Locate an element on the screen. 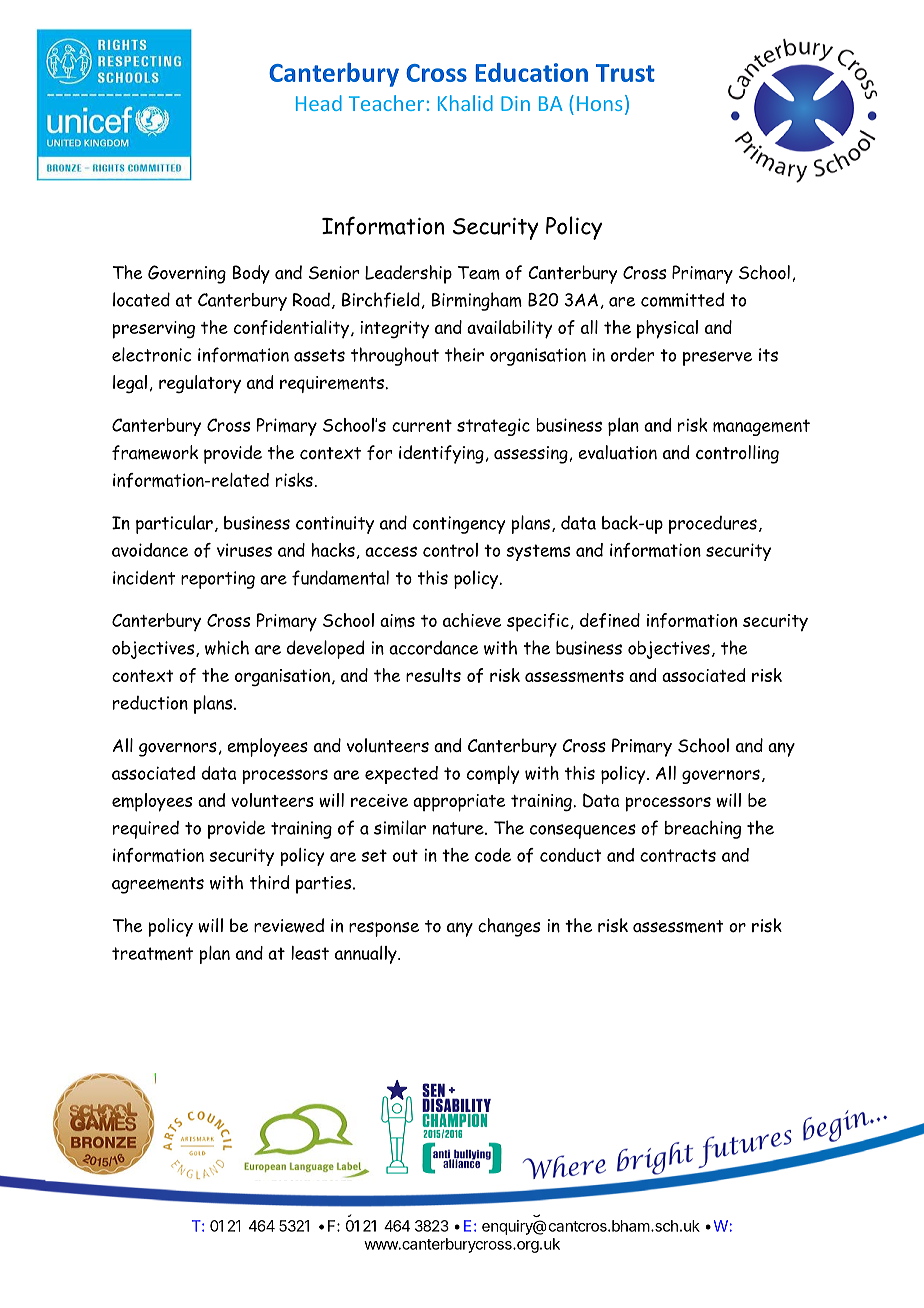 The height and width of the screenshot is (1308, 924). management is located at coordinates (761, 427).
